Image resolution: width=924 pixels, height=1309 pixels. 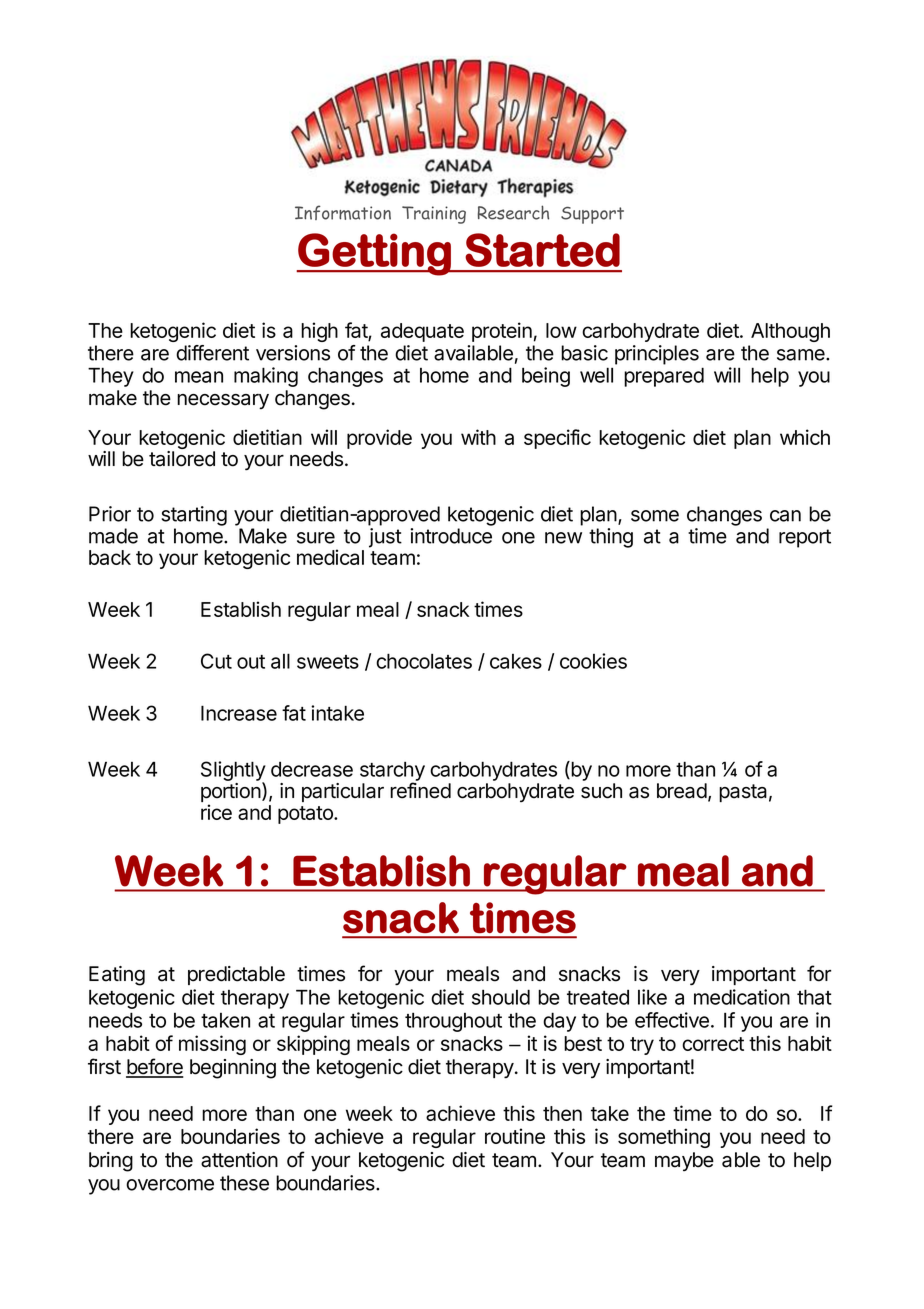 What do you see at coordinates (170, 1185) in the screenshot?
I see `overcome` at bounding box center [170, 1185].
